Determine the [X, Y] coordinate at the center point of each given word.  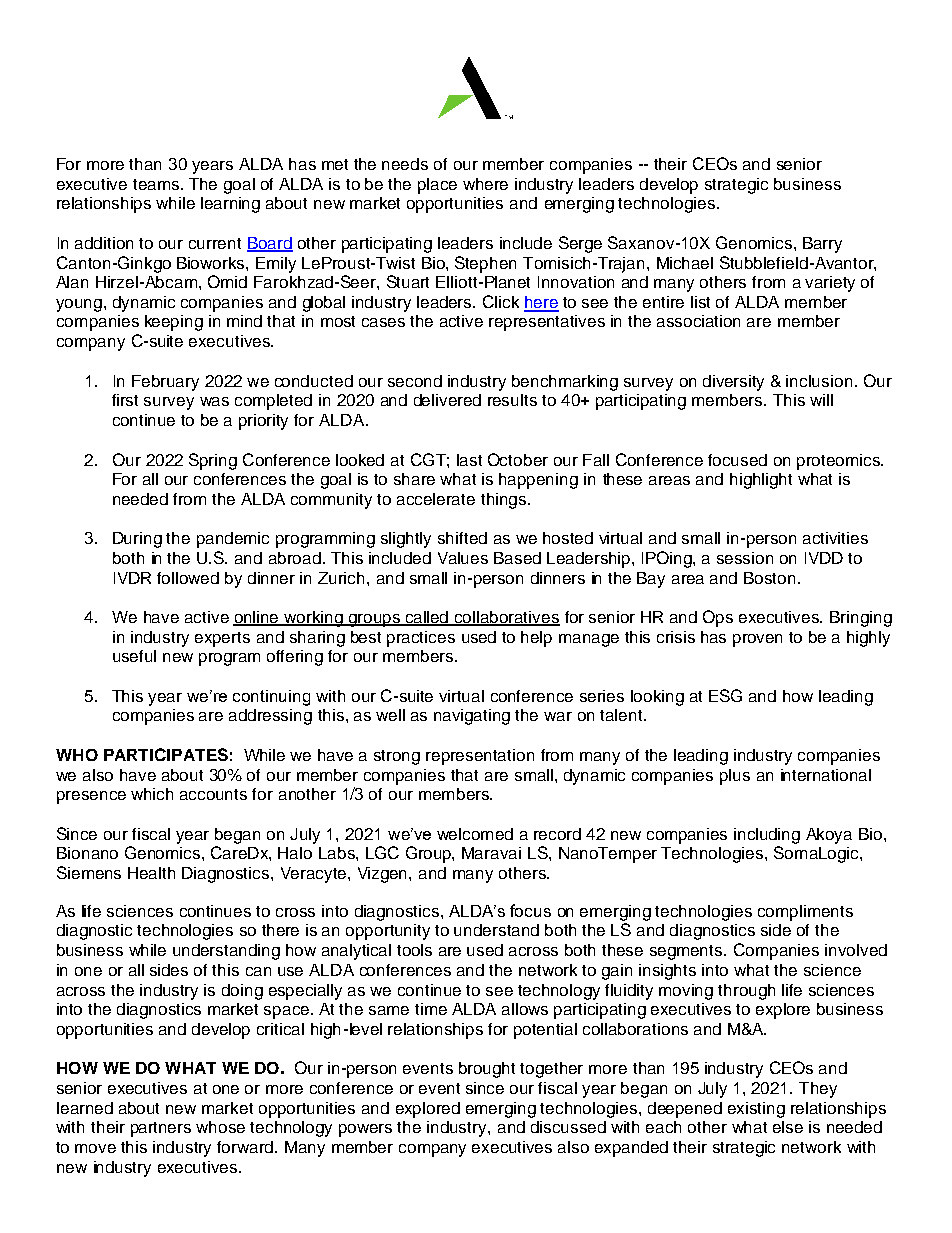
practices [421, 639]
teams [157, 184]
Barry [822, 245]
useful [134, 656]
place [437, 186]
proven [757, 640]
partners [161, 1129]
